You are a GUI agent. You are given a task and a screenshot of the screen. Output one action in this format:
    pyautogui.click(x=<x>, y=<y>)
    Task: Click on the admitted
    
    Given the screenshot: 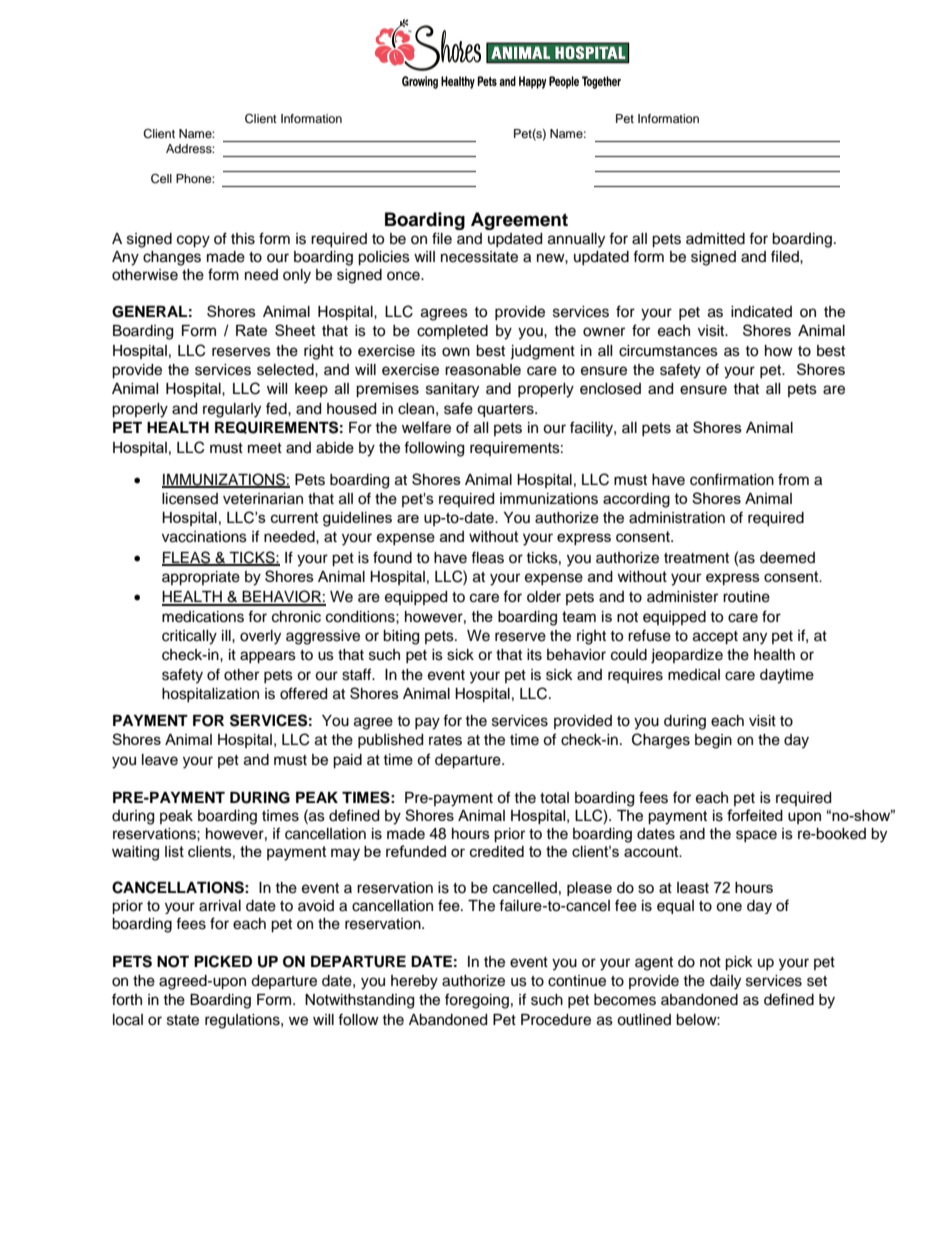 What is the action you would take?
    pyautogui.click(x=715, y=239)
